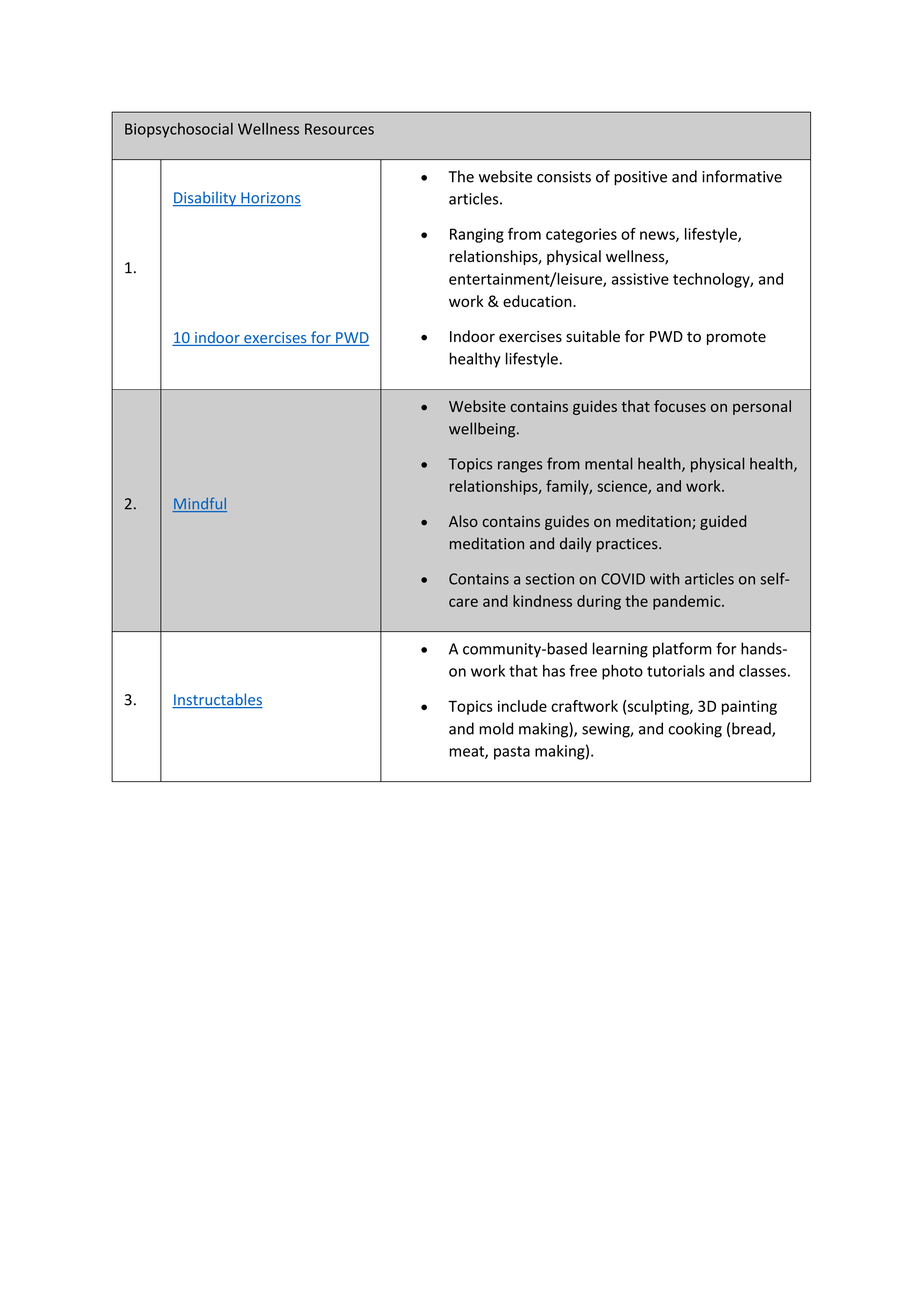  Describe the element at coordinates (339, 129) in the image. I see `Resources` at that location.
